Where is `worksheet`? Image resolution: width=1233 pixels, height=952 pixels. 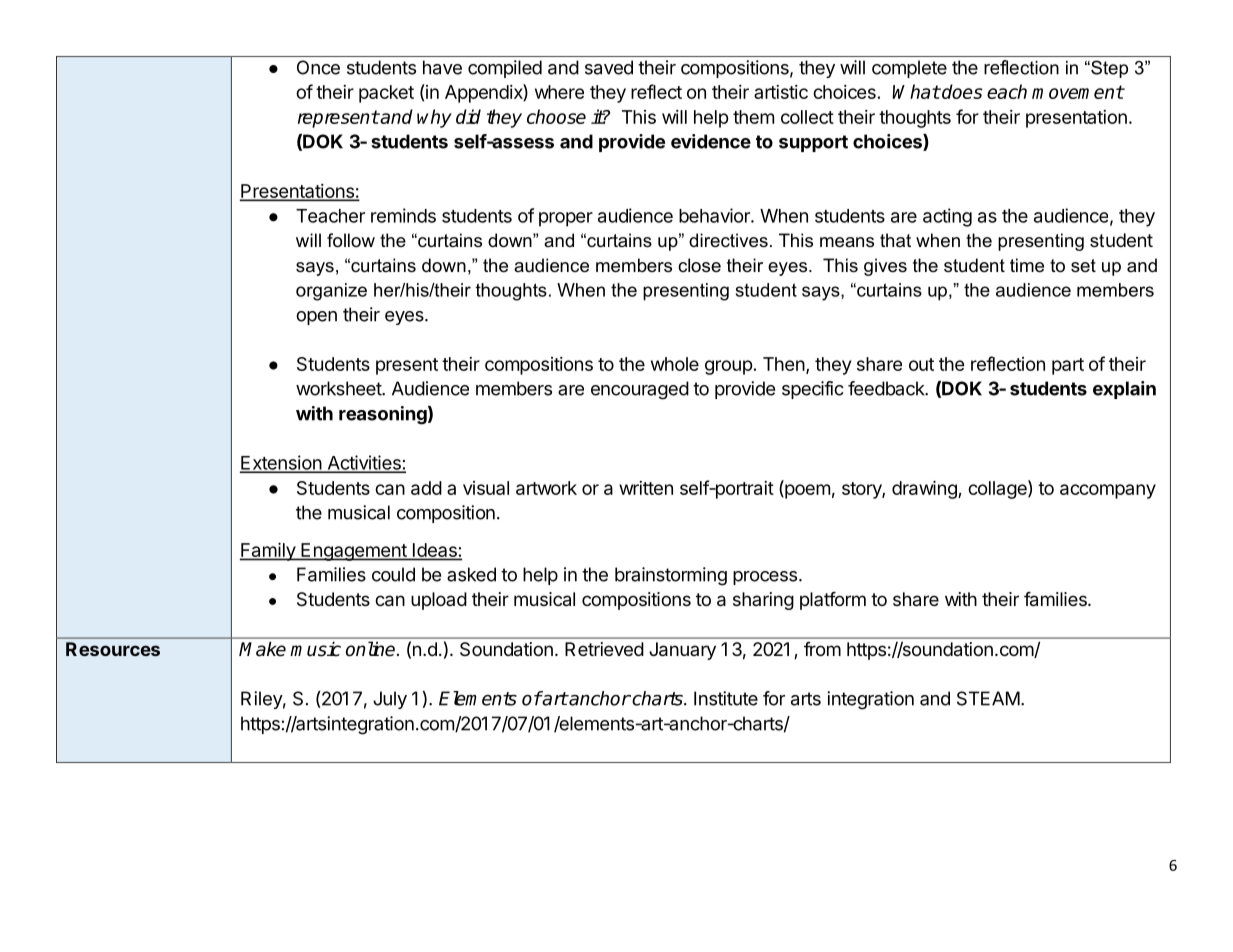 worksheet is located at coordinates (339, 388).
